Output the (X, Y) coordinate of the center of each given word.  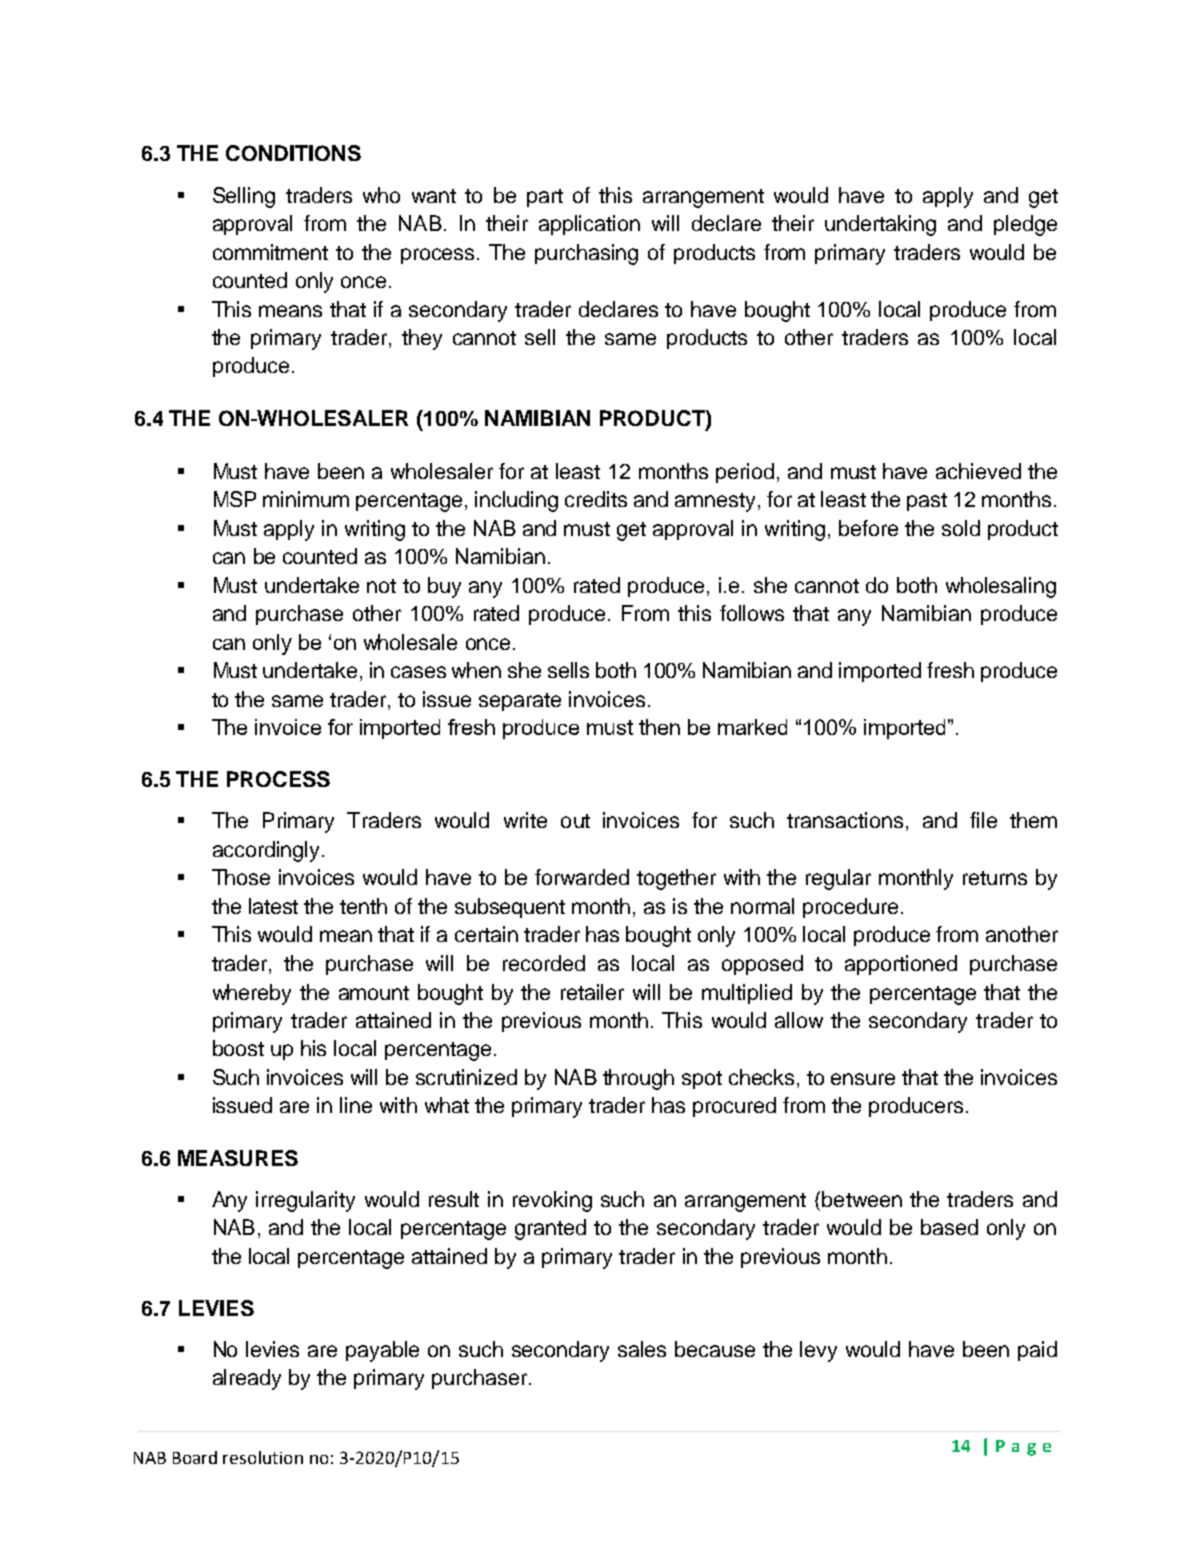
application (589, 225)
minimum (306, 499)
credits (596, 499)
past (927, 502)
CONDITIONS (293, 153)
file (983, 820)
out (575, 821)
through (638, 1079)
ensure (863, 1079)
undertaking (880, 225)
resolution (263, 1457)
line (356, 1105)
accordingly (268, 851)
